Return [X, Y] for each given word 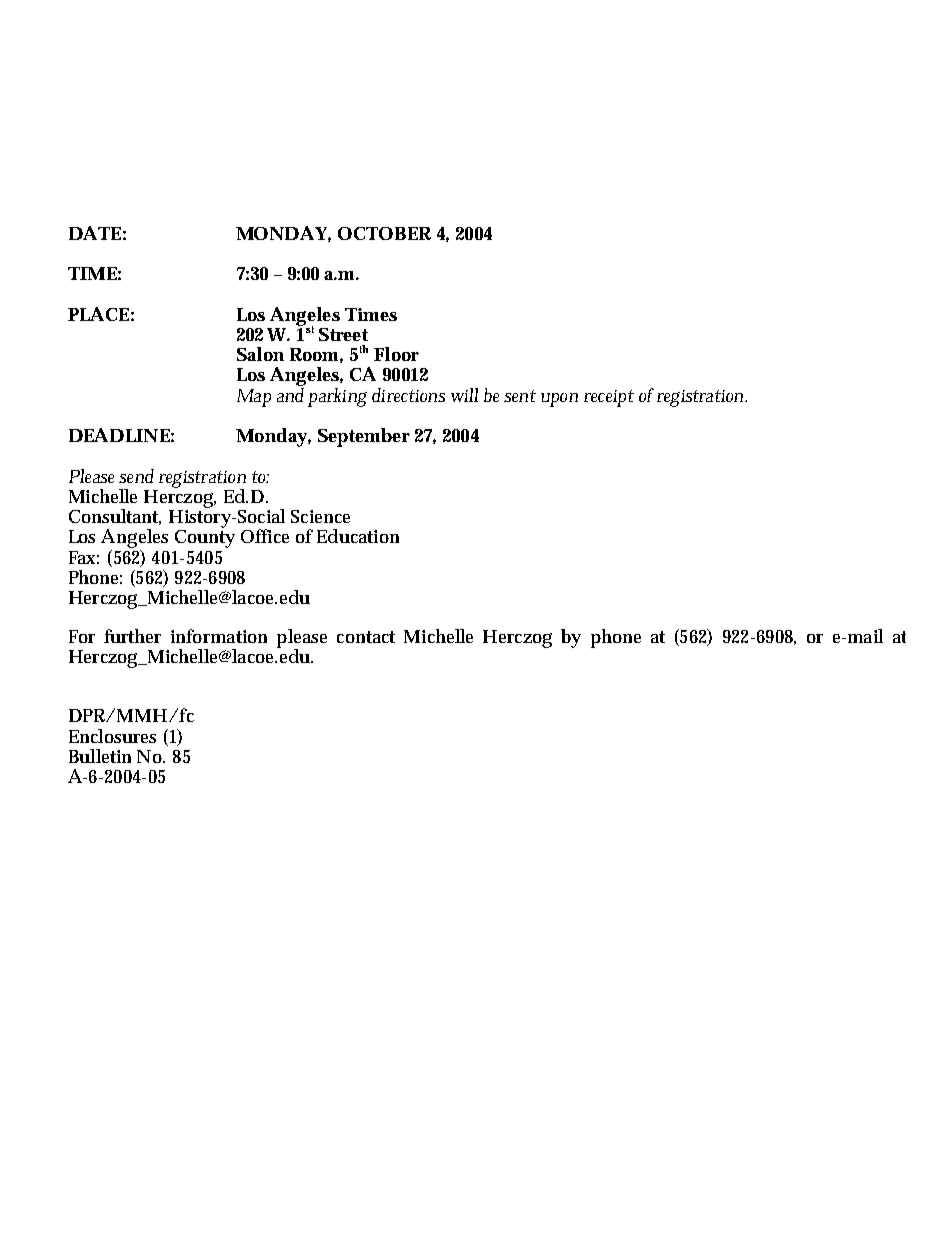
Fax [84, 557]
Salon [260, 354]
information [219, 636]
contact [366, 637]
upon [559, 400]
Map [254, 398]
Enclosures [112, 736]
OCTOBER [384, 233]
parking [337, 397]
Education [358, 536]
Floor [396, 354]
